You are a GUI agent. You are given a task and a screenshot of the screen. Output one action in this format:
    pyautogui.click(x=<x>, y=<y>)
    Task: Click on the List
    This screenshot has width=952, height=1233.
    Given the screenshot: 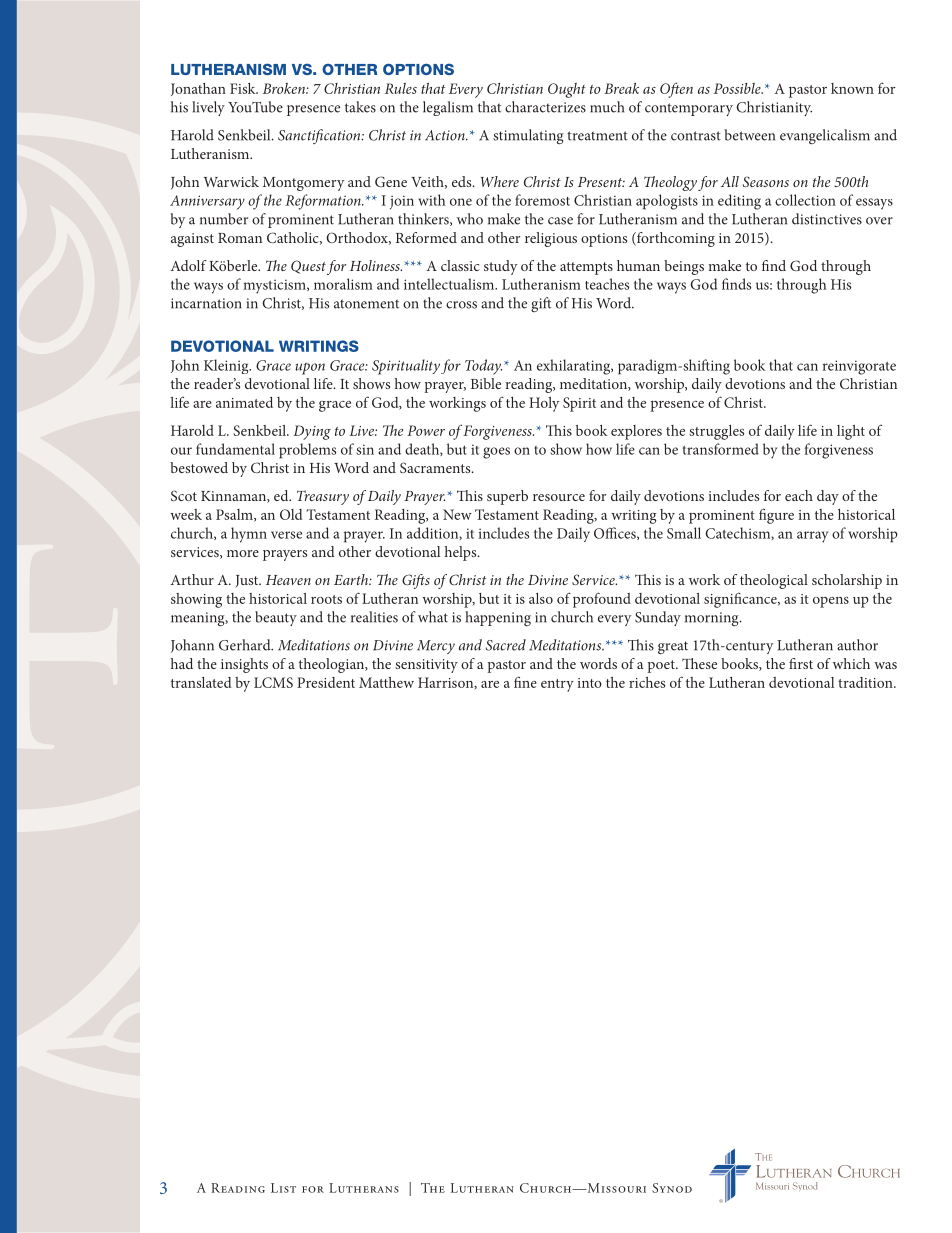 What is the action you would take?
    pyautogui.click(x=283, y=1188)
